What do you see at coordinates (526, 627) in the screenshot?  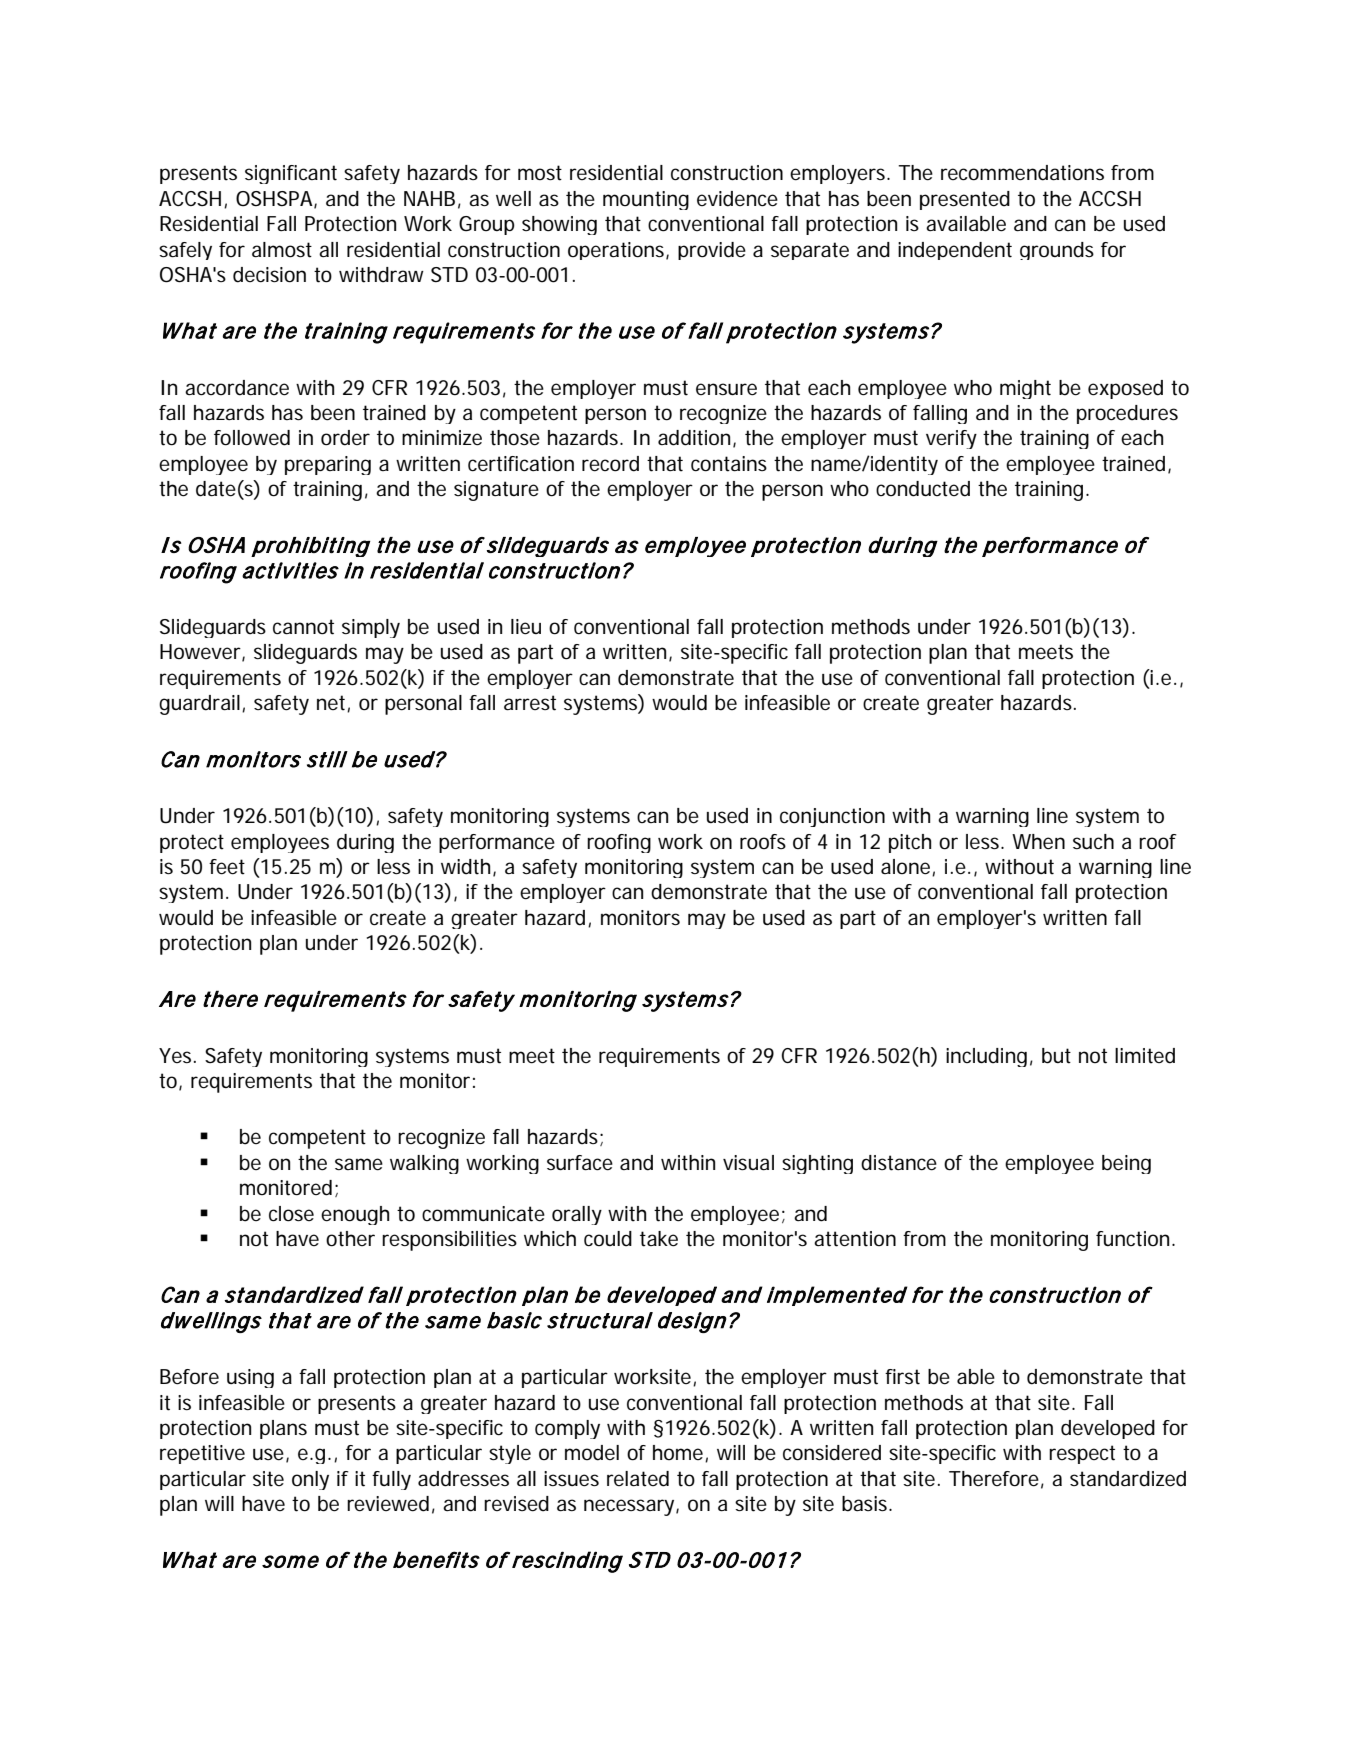 I see `lieu` at bounding box center [526, 627].
